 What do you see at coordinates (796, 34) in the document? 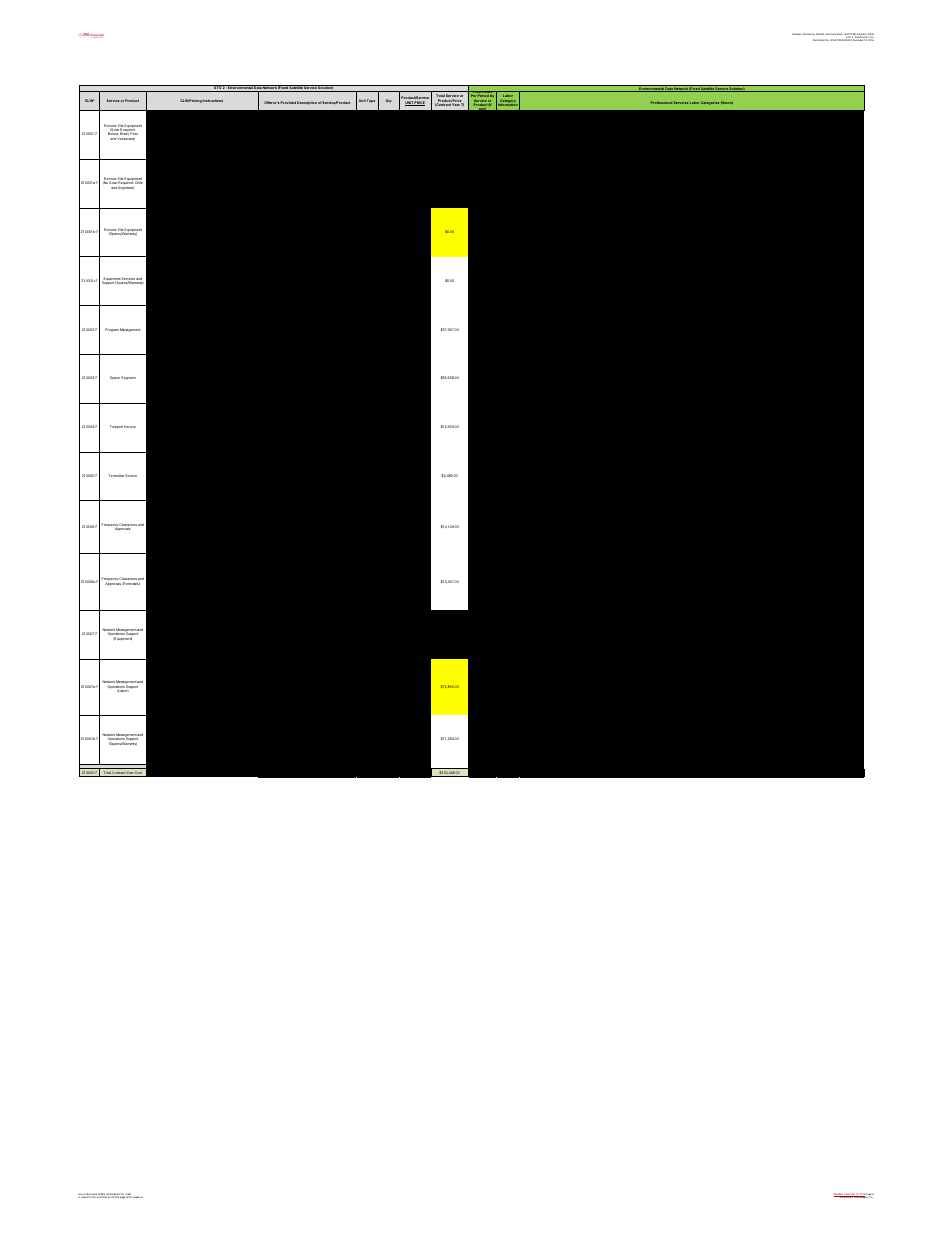
I see `Complex` at bounding box center [796, 34].
